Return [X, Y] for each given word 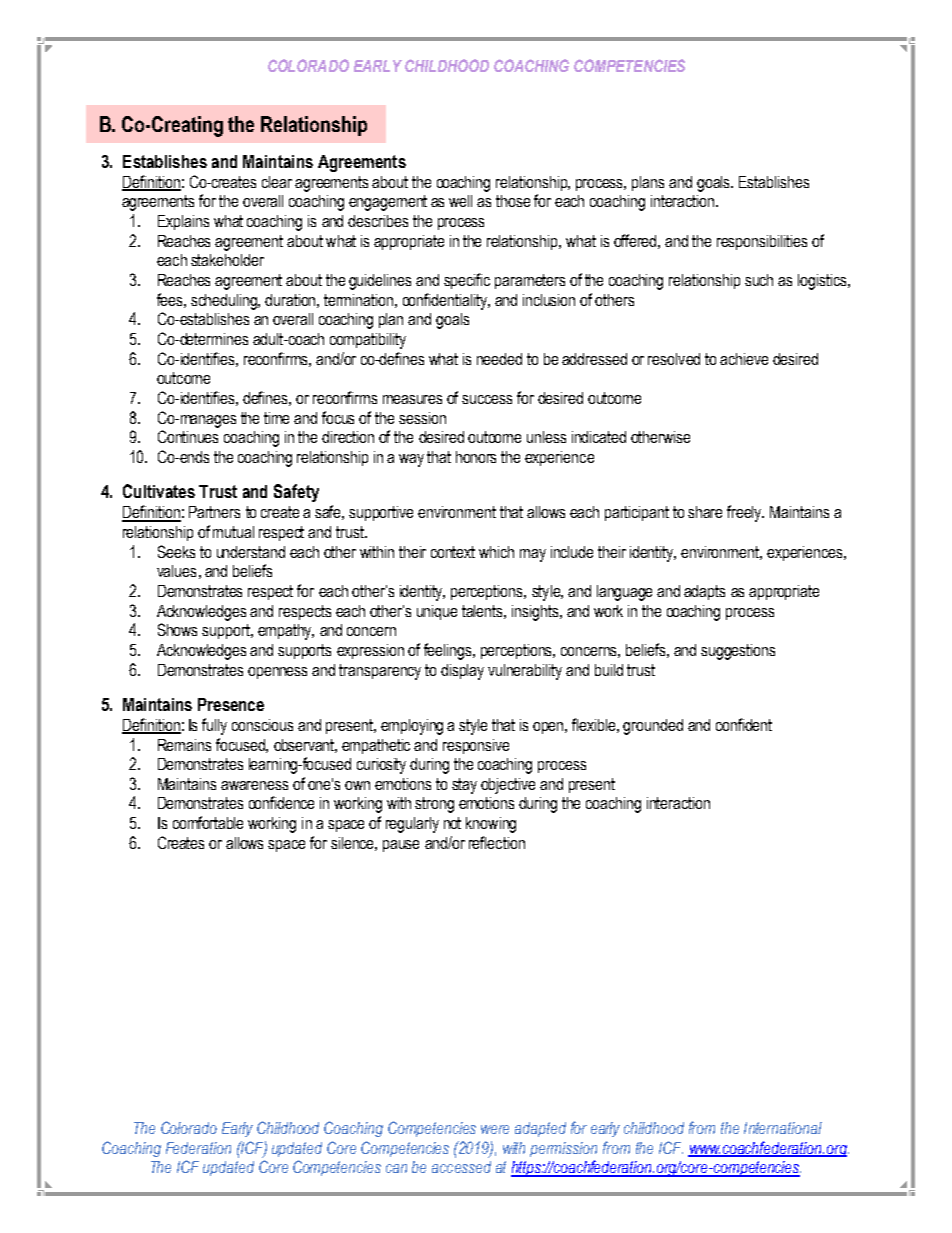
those [513, 201]
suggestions [738, 652]
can [396, 1168]
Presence [231, 704]
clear [277, 182]
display [462, 672]
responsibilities [762, 242]
